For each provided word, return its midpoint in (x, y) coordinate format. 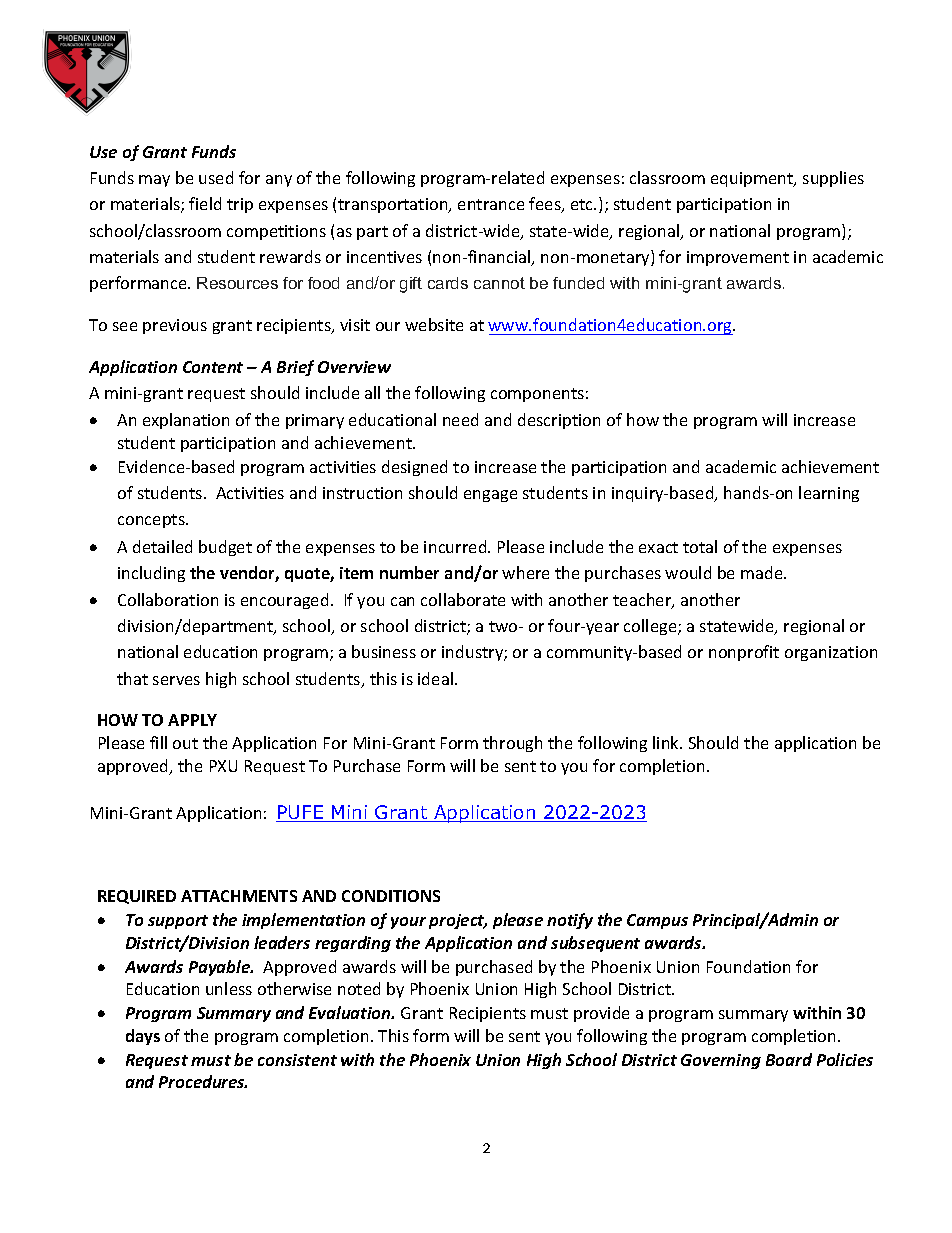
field (205, 203)
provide (601, 1014)
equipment (753, 179)
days (143, 1037)
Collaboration (168, 599)
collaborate (463, 599)
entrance (491, 204)
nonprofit (744, 653)
